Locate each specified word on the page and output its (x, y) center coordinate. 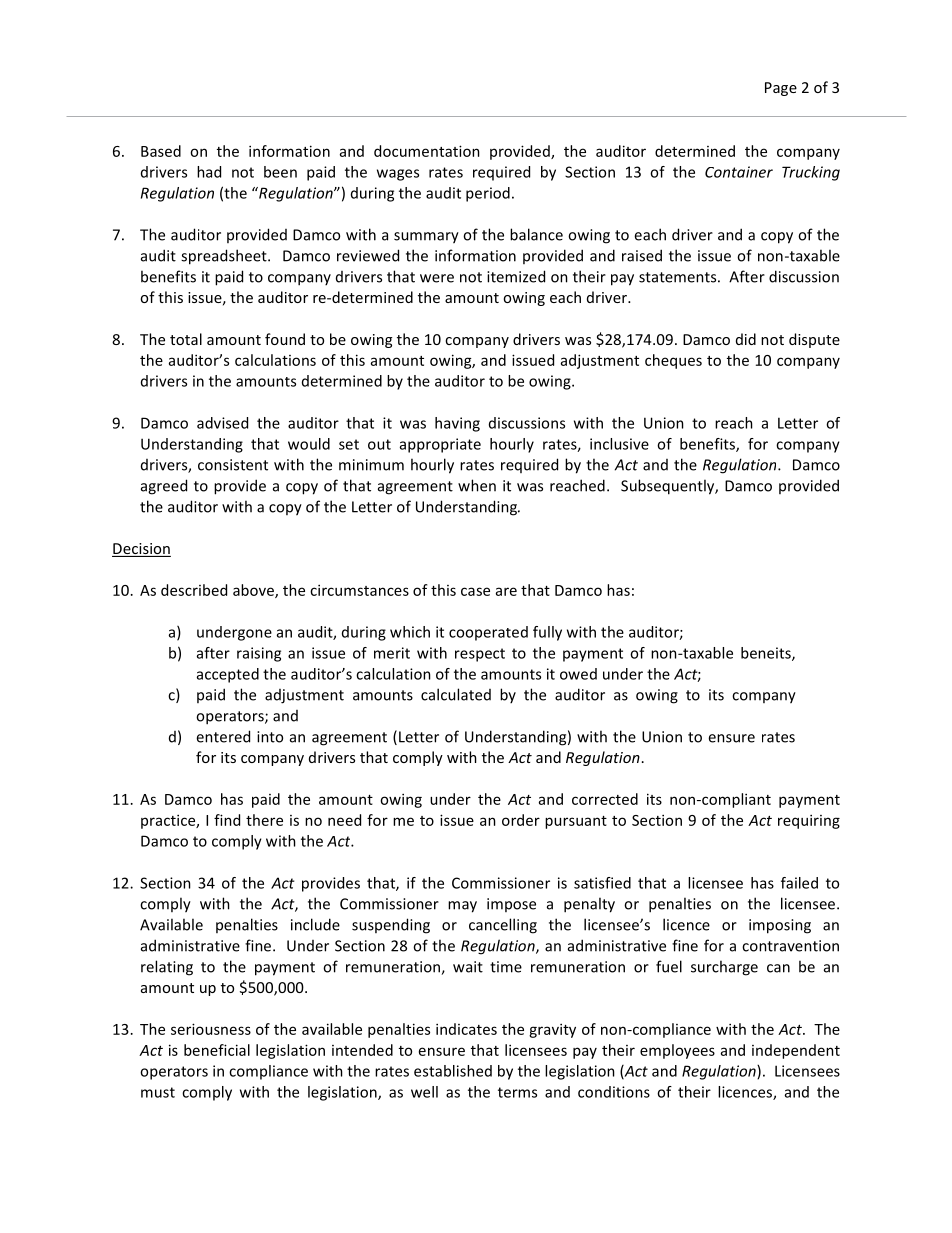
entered (223, 736)
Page (781, 89)
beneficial (217, 1050)
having (457, 424)
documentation (427, 151)
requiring (809, 821)
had (209, 172)
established (453, 1071)
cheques (673, 361)
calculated (456, 694)
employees (677, 1051)
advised (222, 423)
